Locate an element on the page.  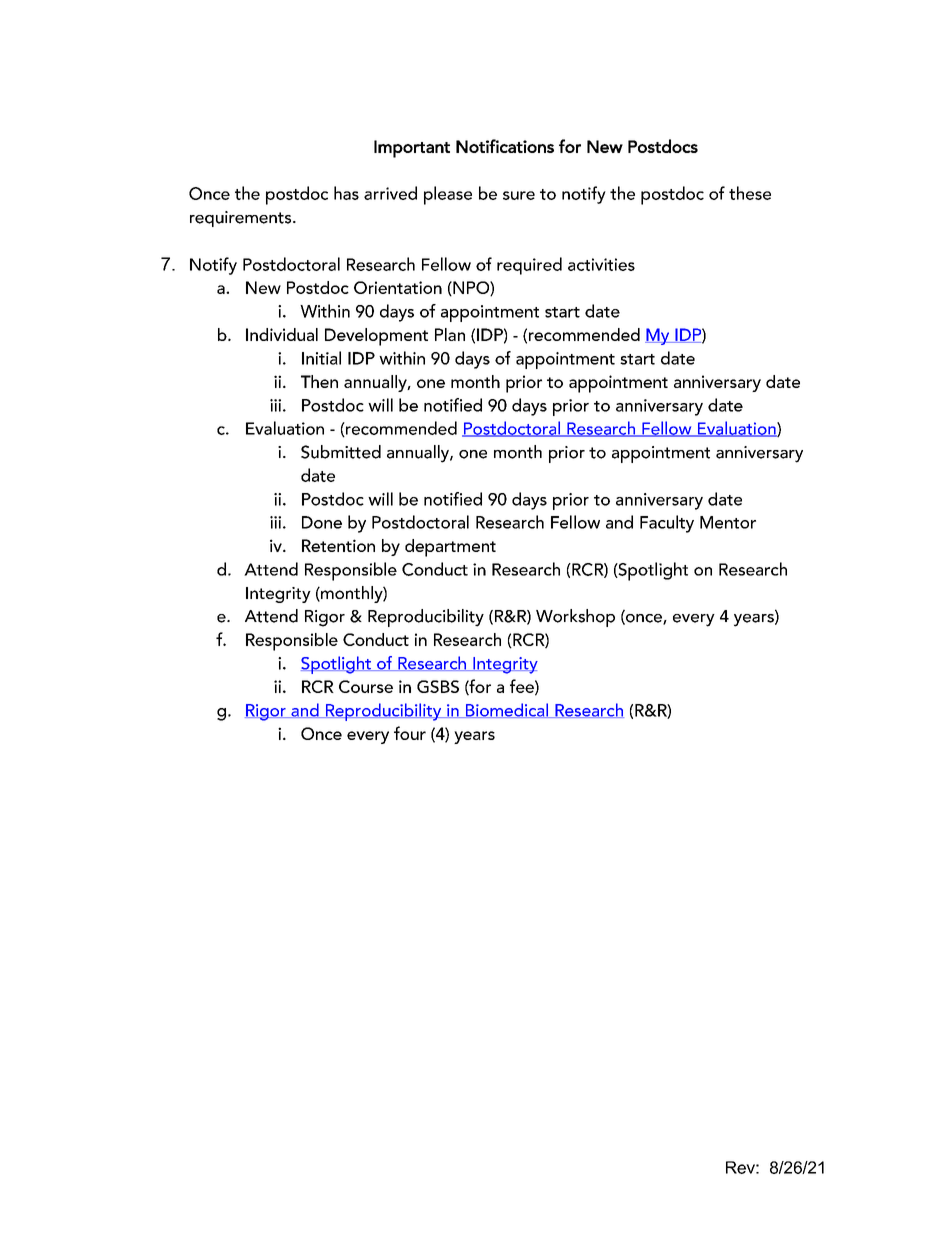
Plan is located at coordinates (450, 334).
